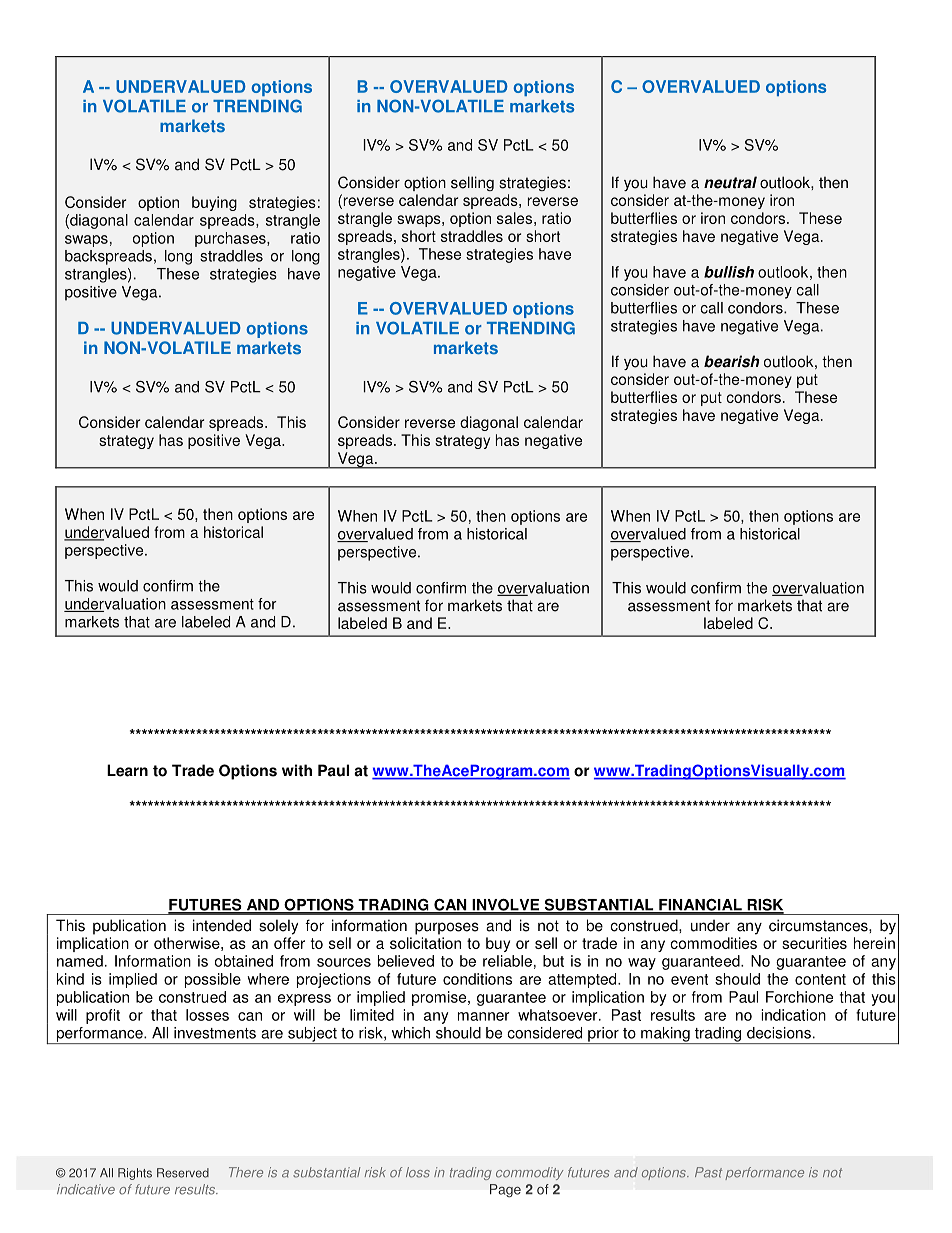 Image resolution: width=952 pixels, height=1233 pixels. Describe the element at coordinates (779, 1033) in the screenshot. I see `decisions` at that location.
